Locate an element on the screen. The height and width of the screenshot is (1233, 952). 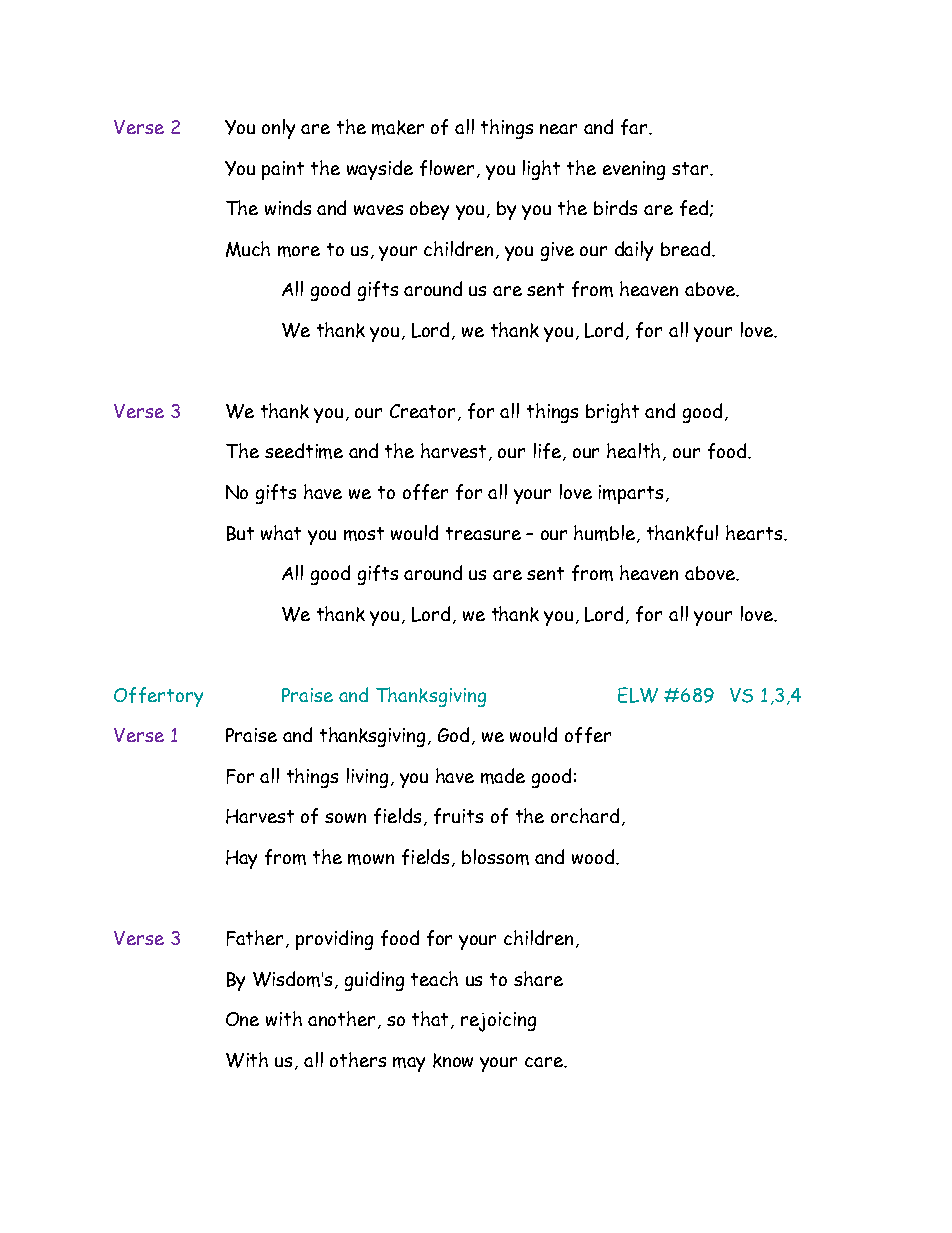
what is located at coordinates (281, 532).
